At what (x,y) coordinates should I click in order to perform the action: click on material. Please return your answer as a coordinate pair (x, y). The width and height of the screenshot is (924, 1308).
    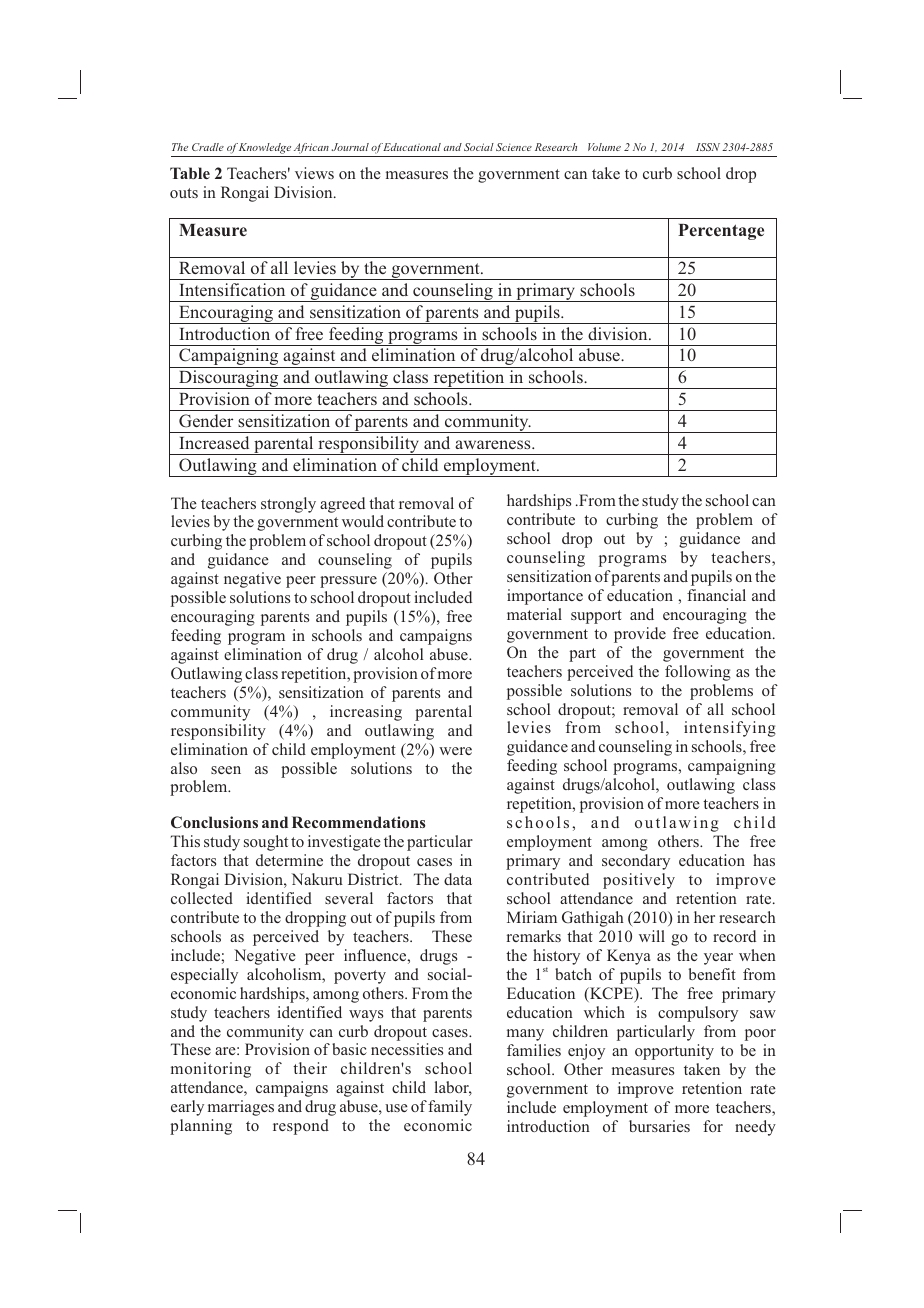
    Looking at the image, I should click on (534, 614).
